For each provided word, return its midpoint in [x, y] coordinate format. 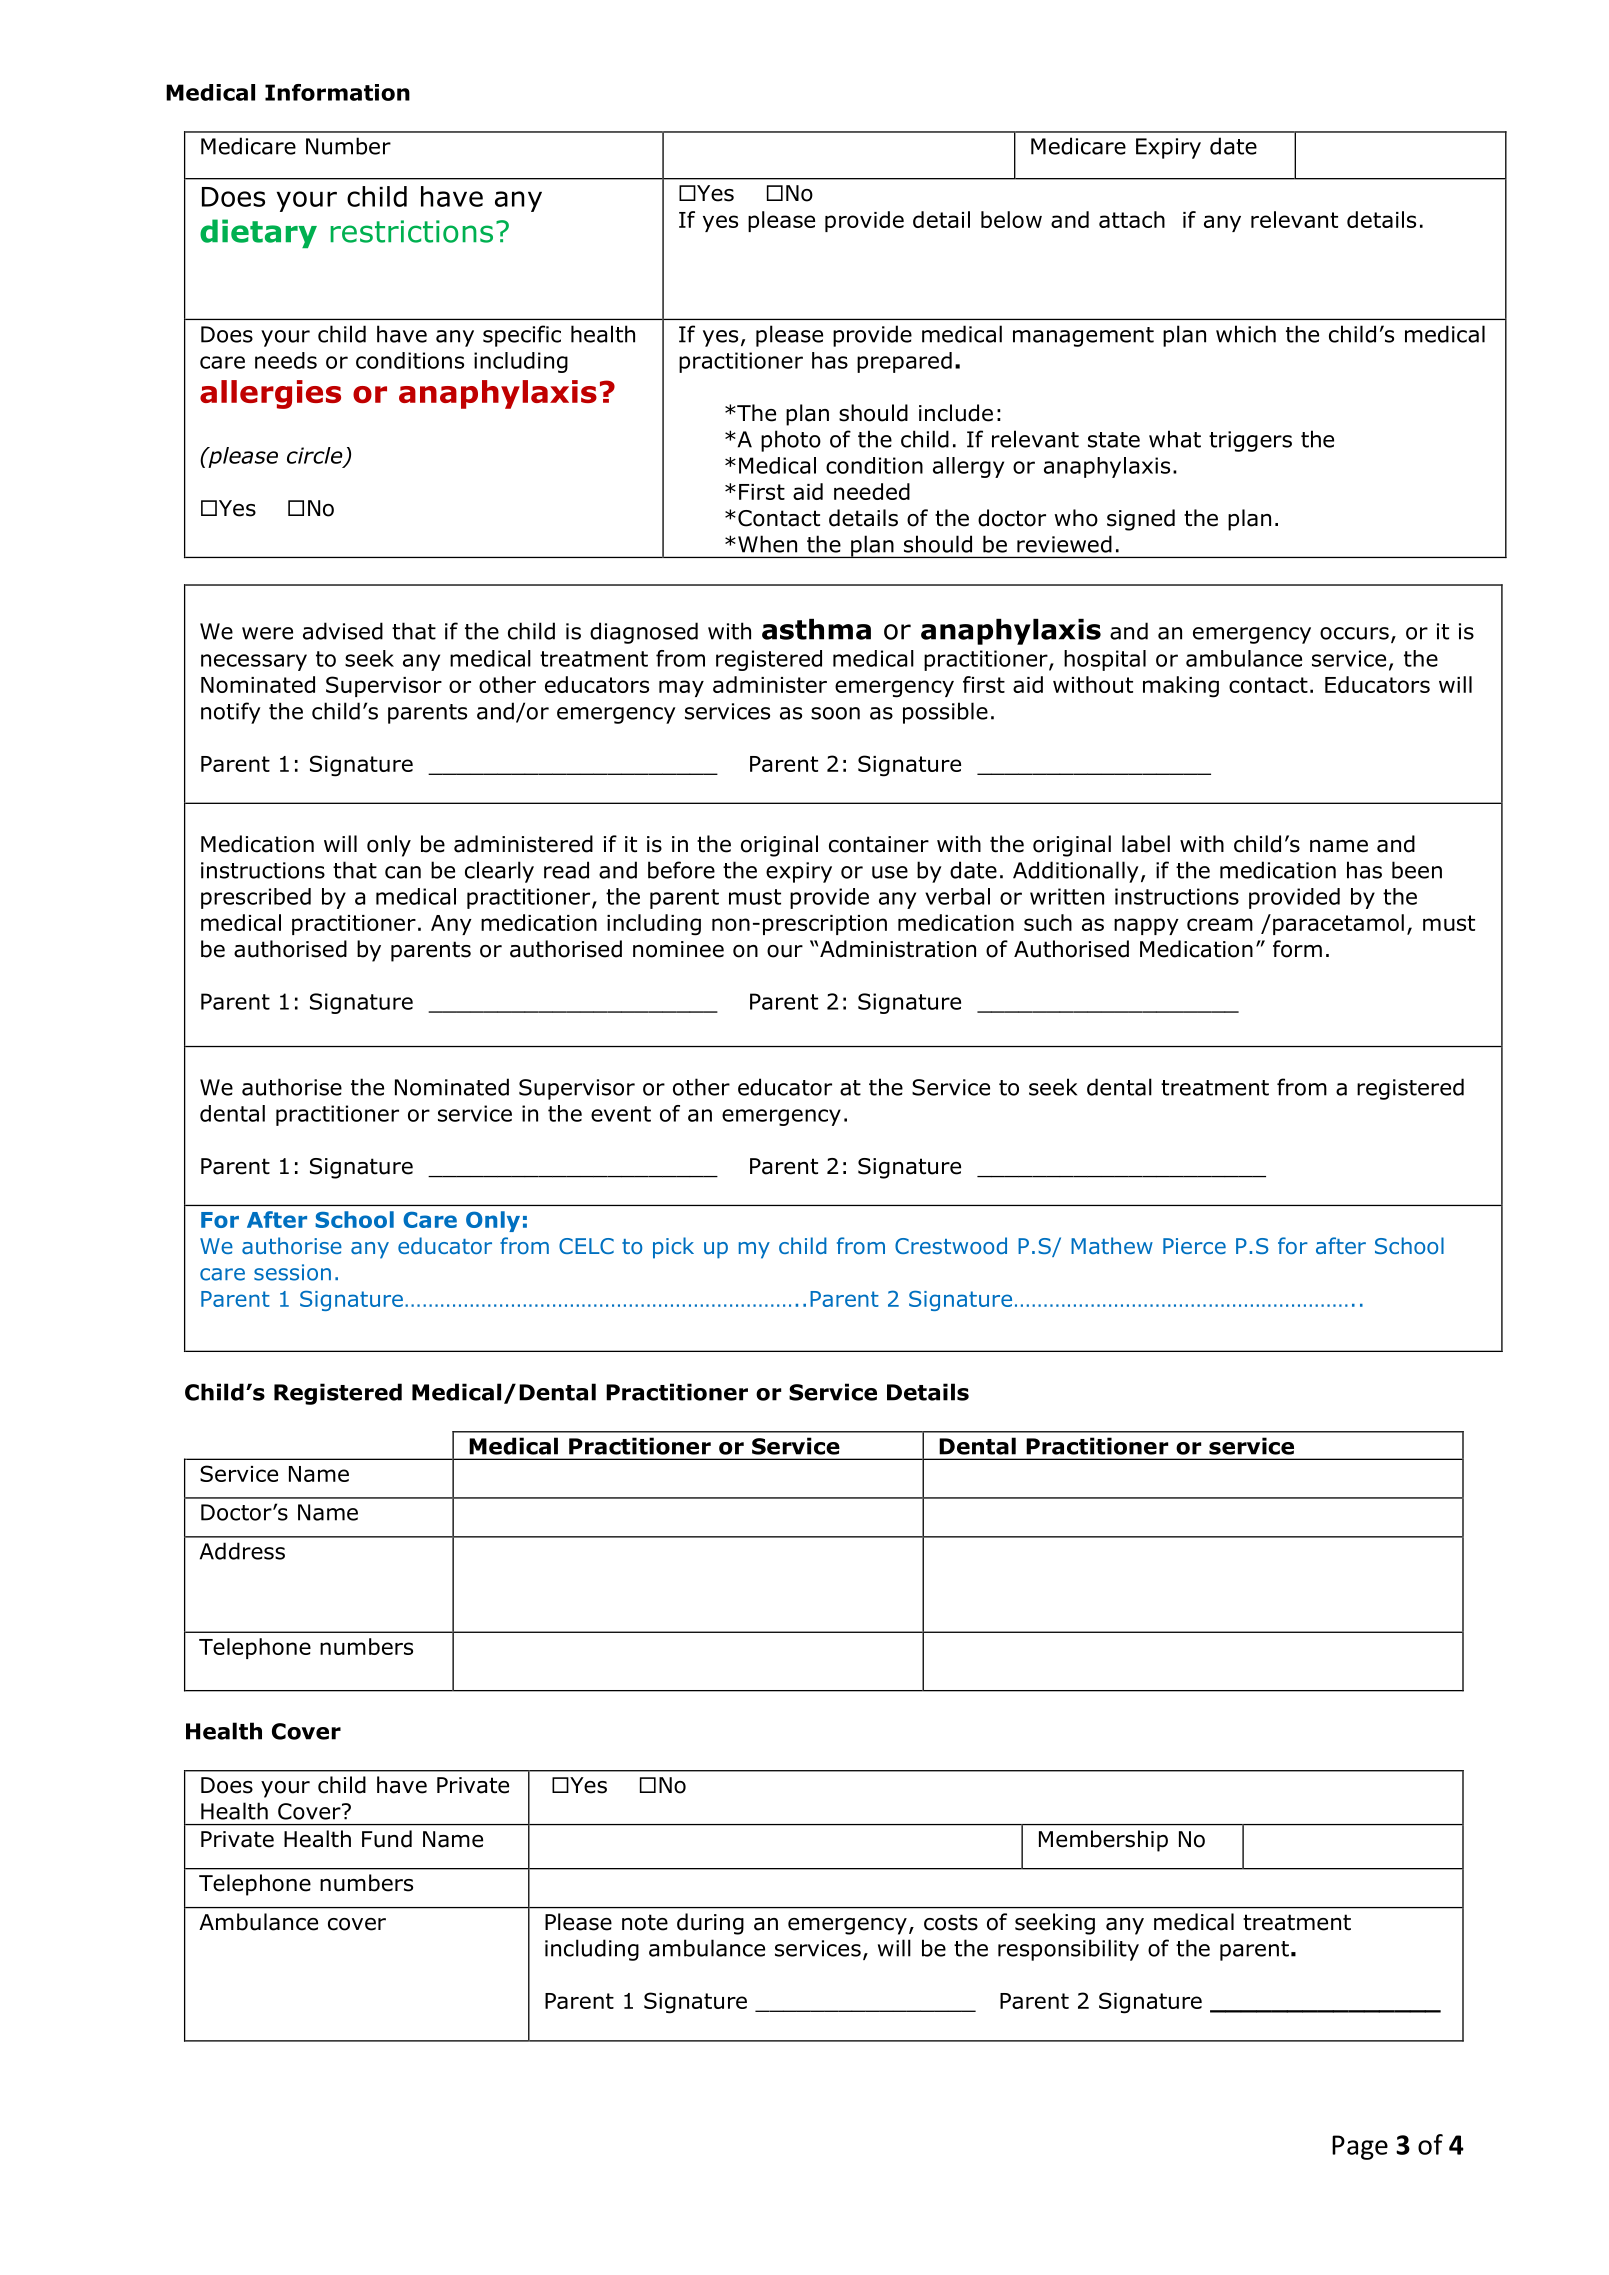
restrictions [411, 231]
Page [1360, 2147]
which [1246, 334]
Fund [387, 1839]
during [710, 1924]
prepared [904, 362]
